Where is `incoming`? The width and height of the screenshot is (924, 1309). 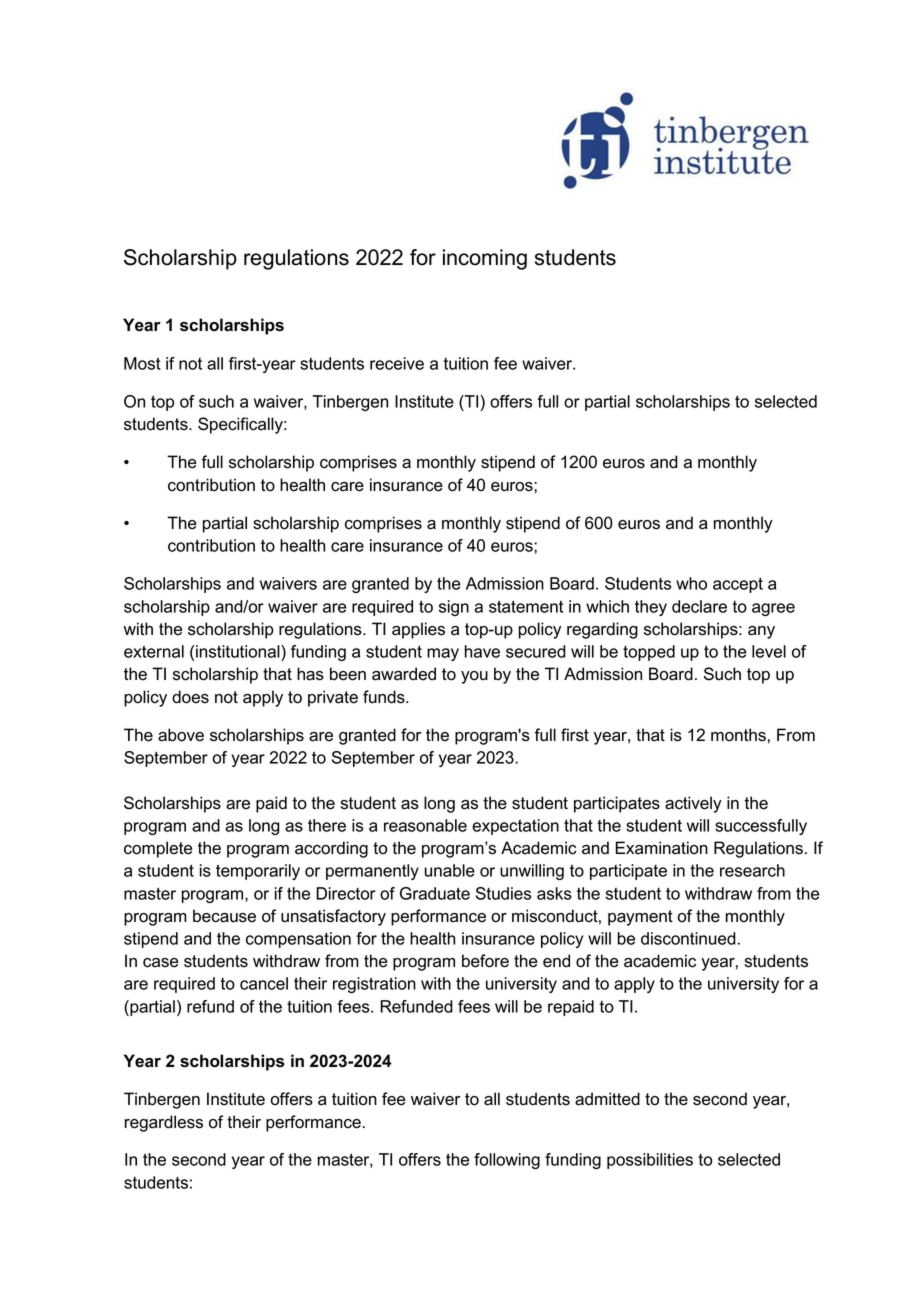 incoming is located at coordinates (485, 259).
